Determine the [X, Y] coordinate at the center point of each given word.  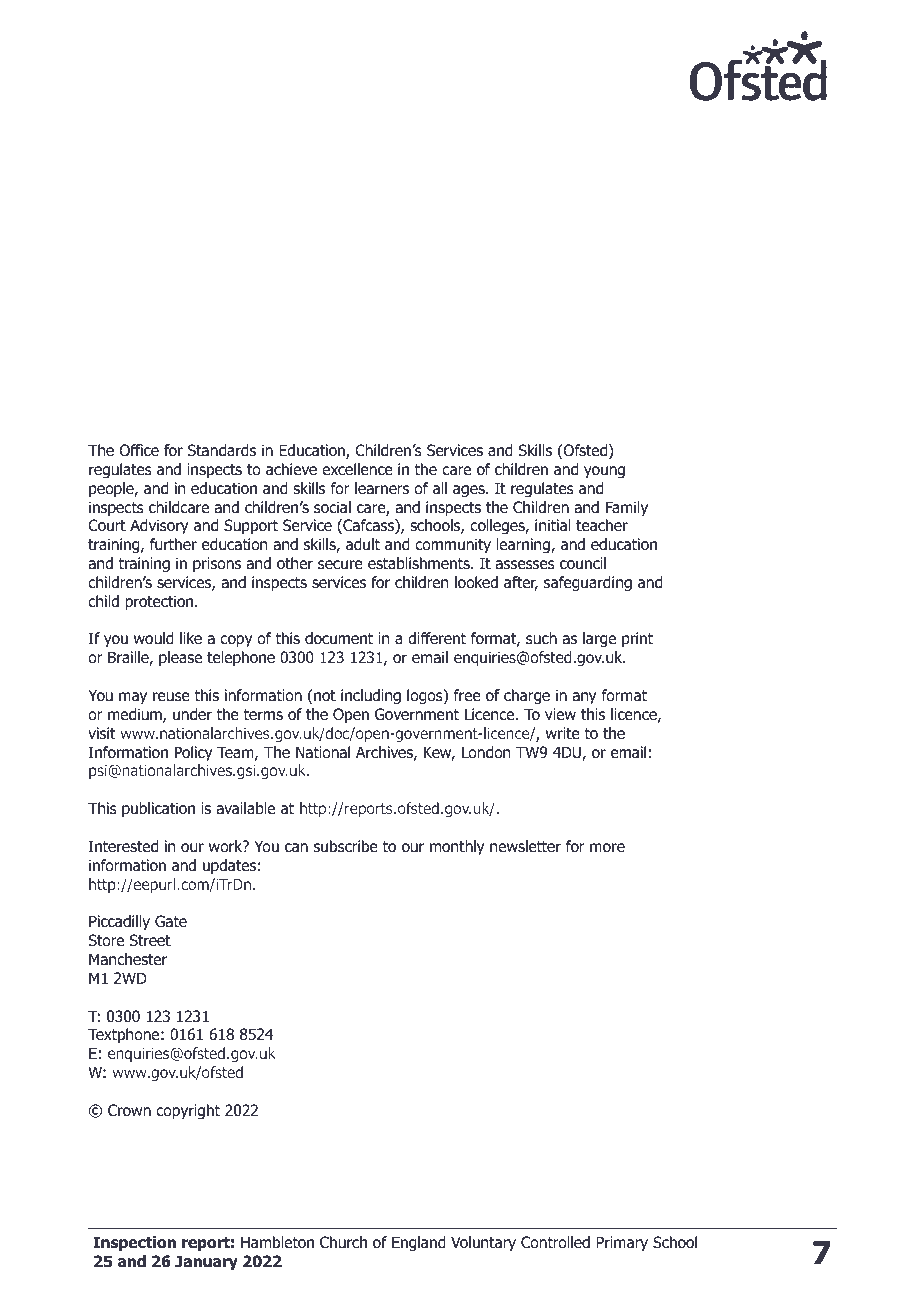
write [563, 733]
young [604, 472]
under [192, 714]
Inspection [134, 1243]
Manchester [128, 959]
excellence [357, 469]
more [607, 848]
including [371, 697]
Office [139, 450]
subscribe [346, 846]
